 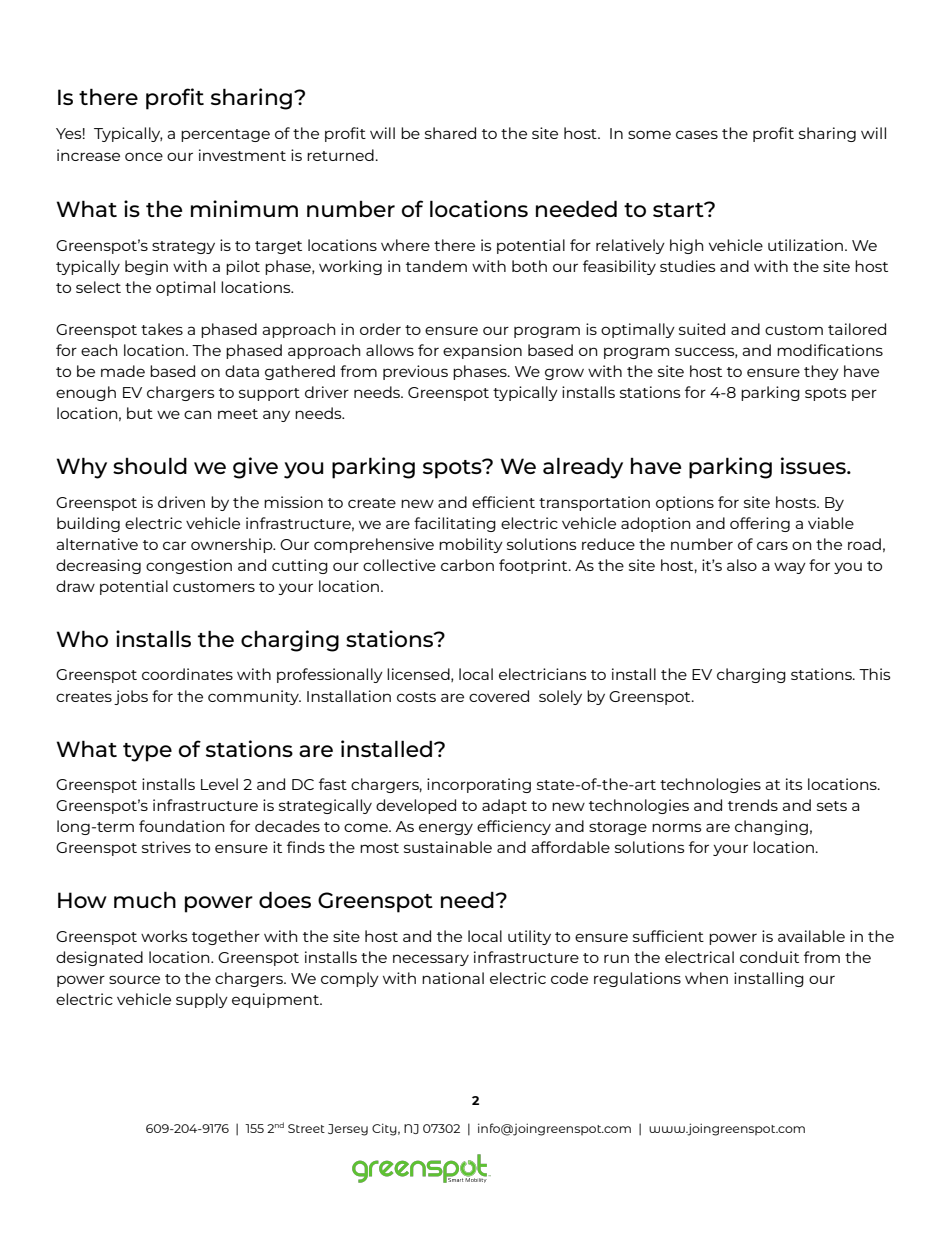 What do you see at coordinates (166, 847) in the screenshot?
I see `strives` at bounding box center [166, 847].
